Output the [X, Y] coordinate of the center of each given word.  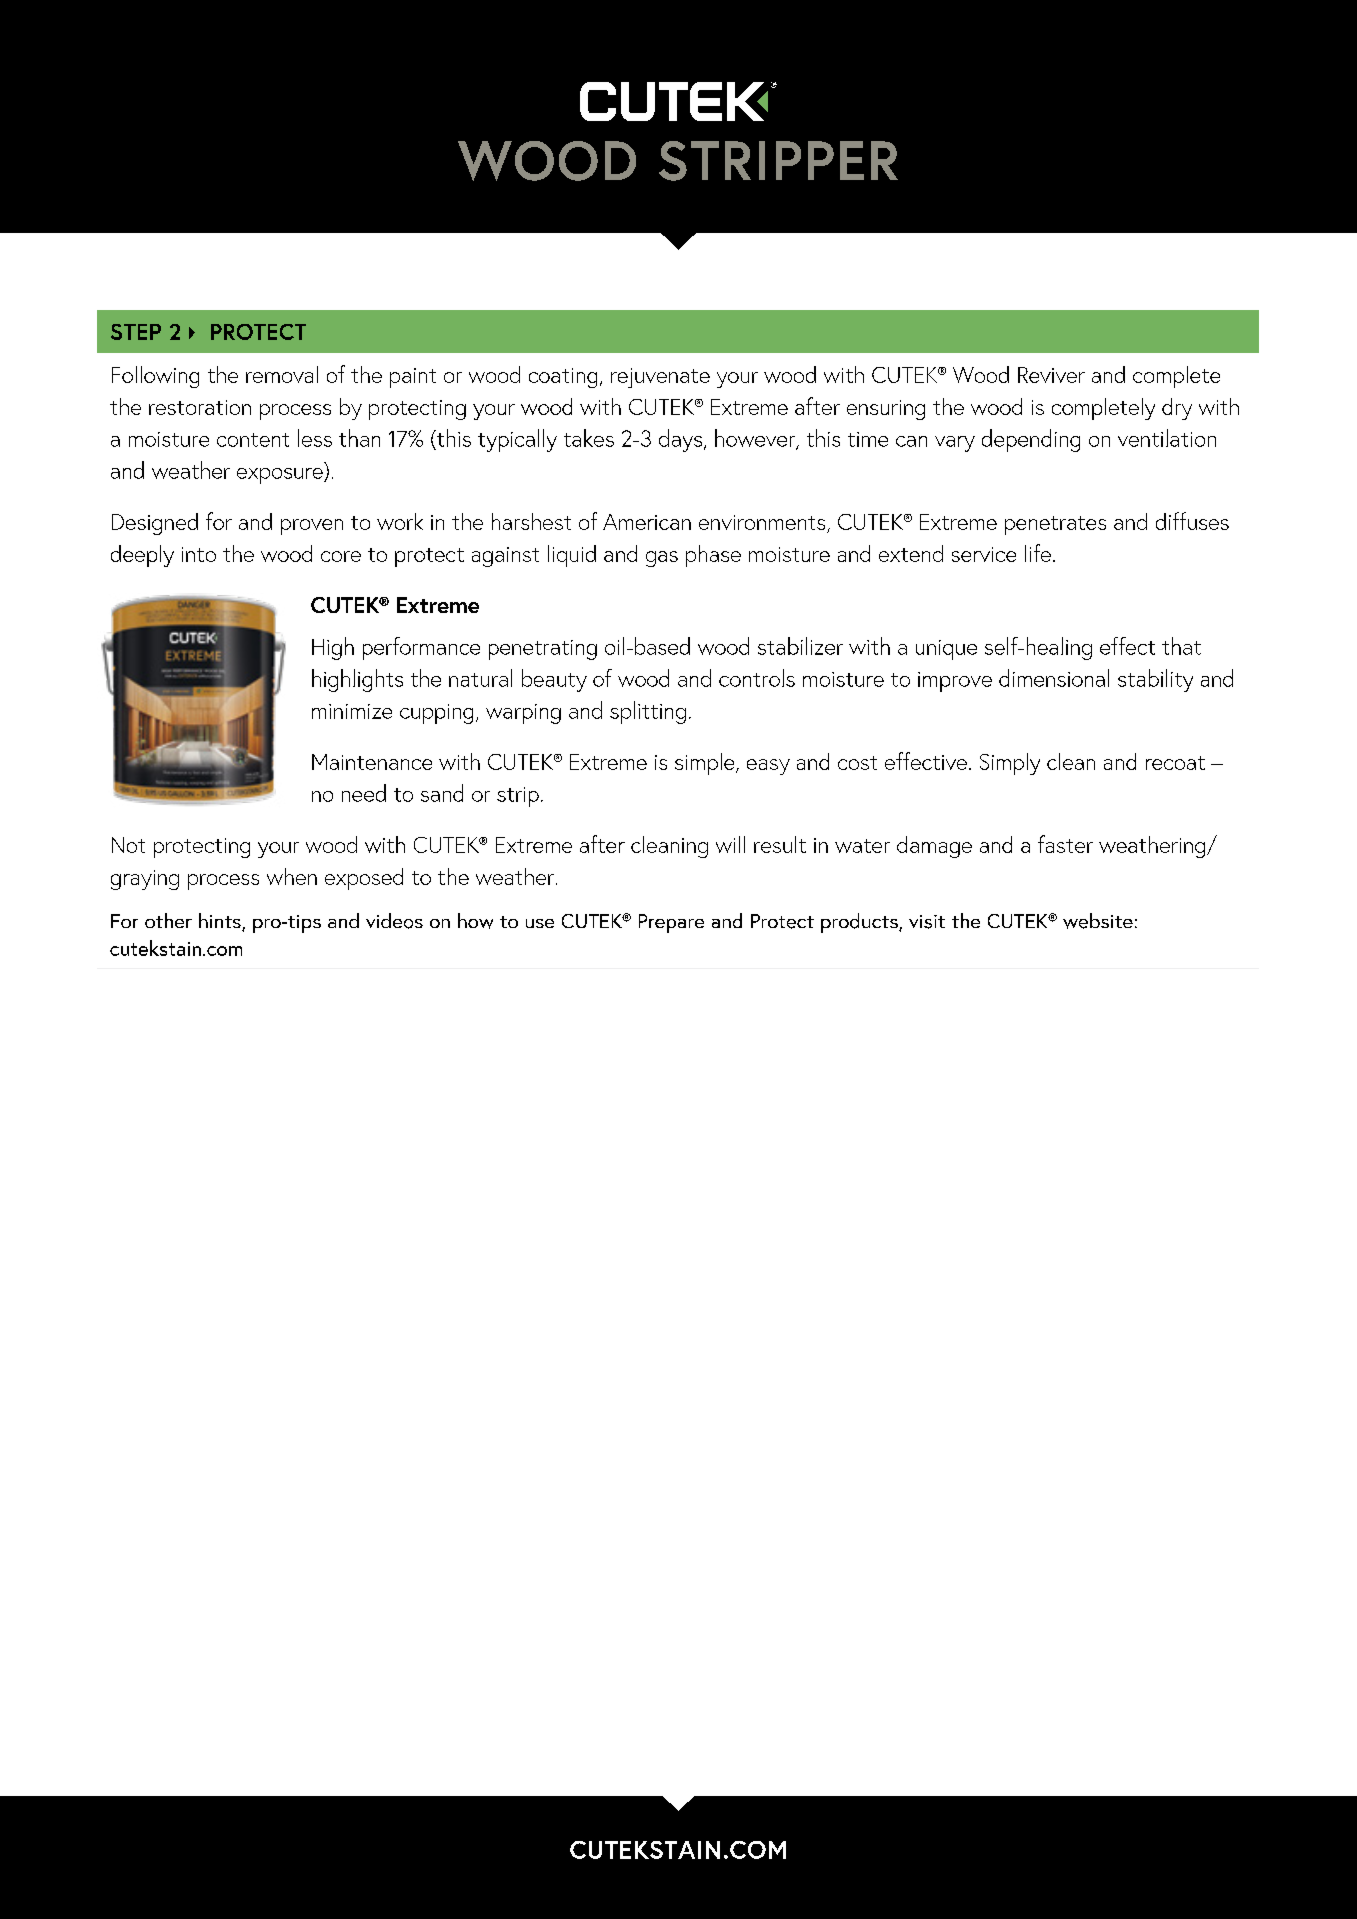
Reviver [1051, 375]
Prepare [671, 923]
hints [221, 922]
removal [282, 374]
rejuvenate [660, 378]
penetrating [543, 650]
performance [421, 648]
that [1181, 646]
